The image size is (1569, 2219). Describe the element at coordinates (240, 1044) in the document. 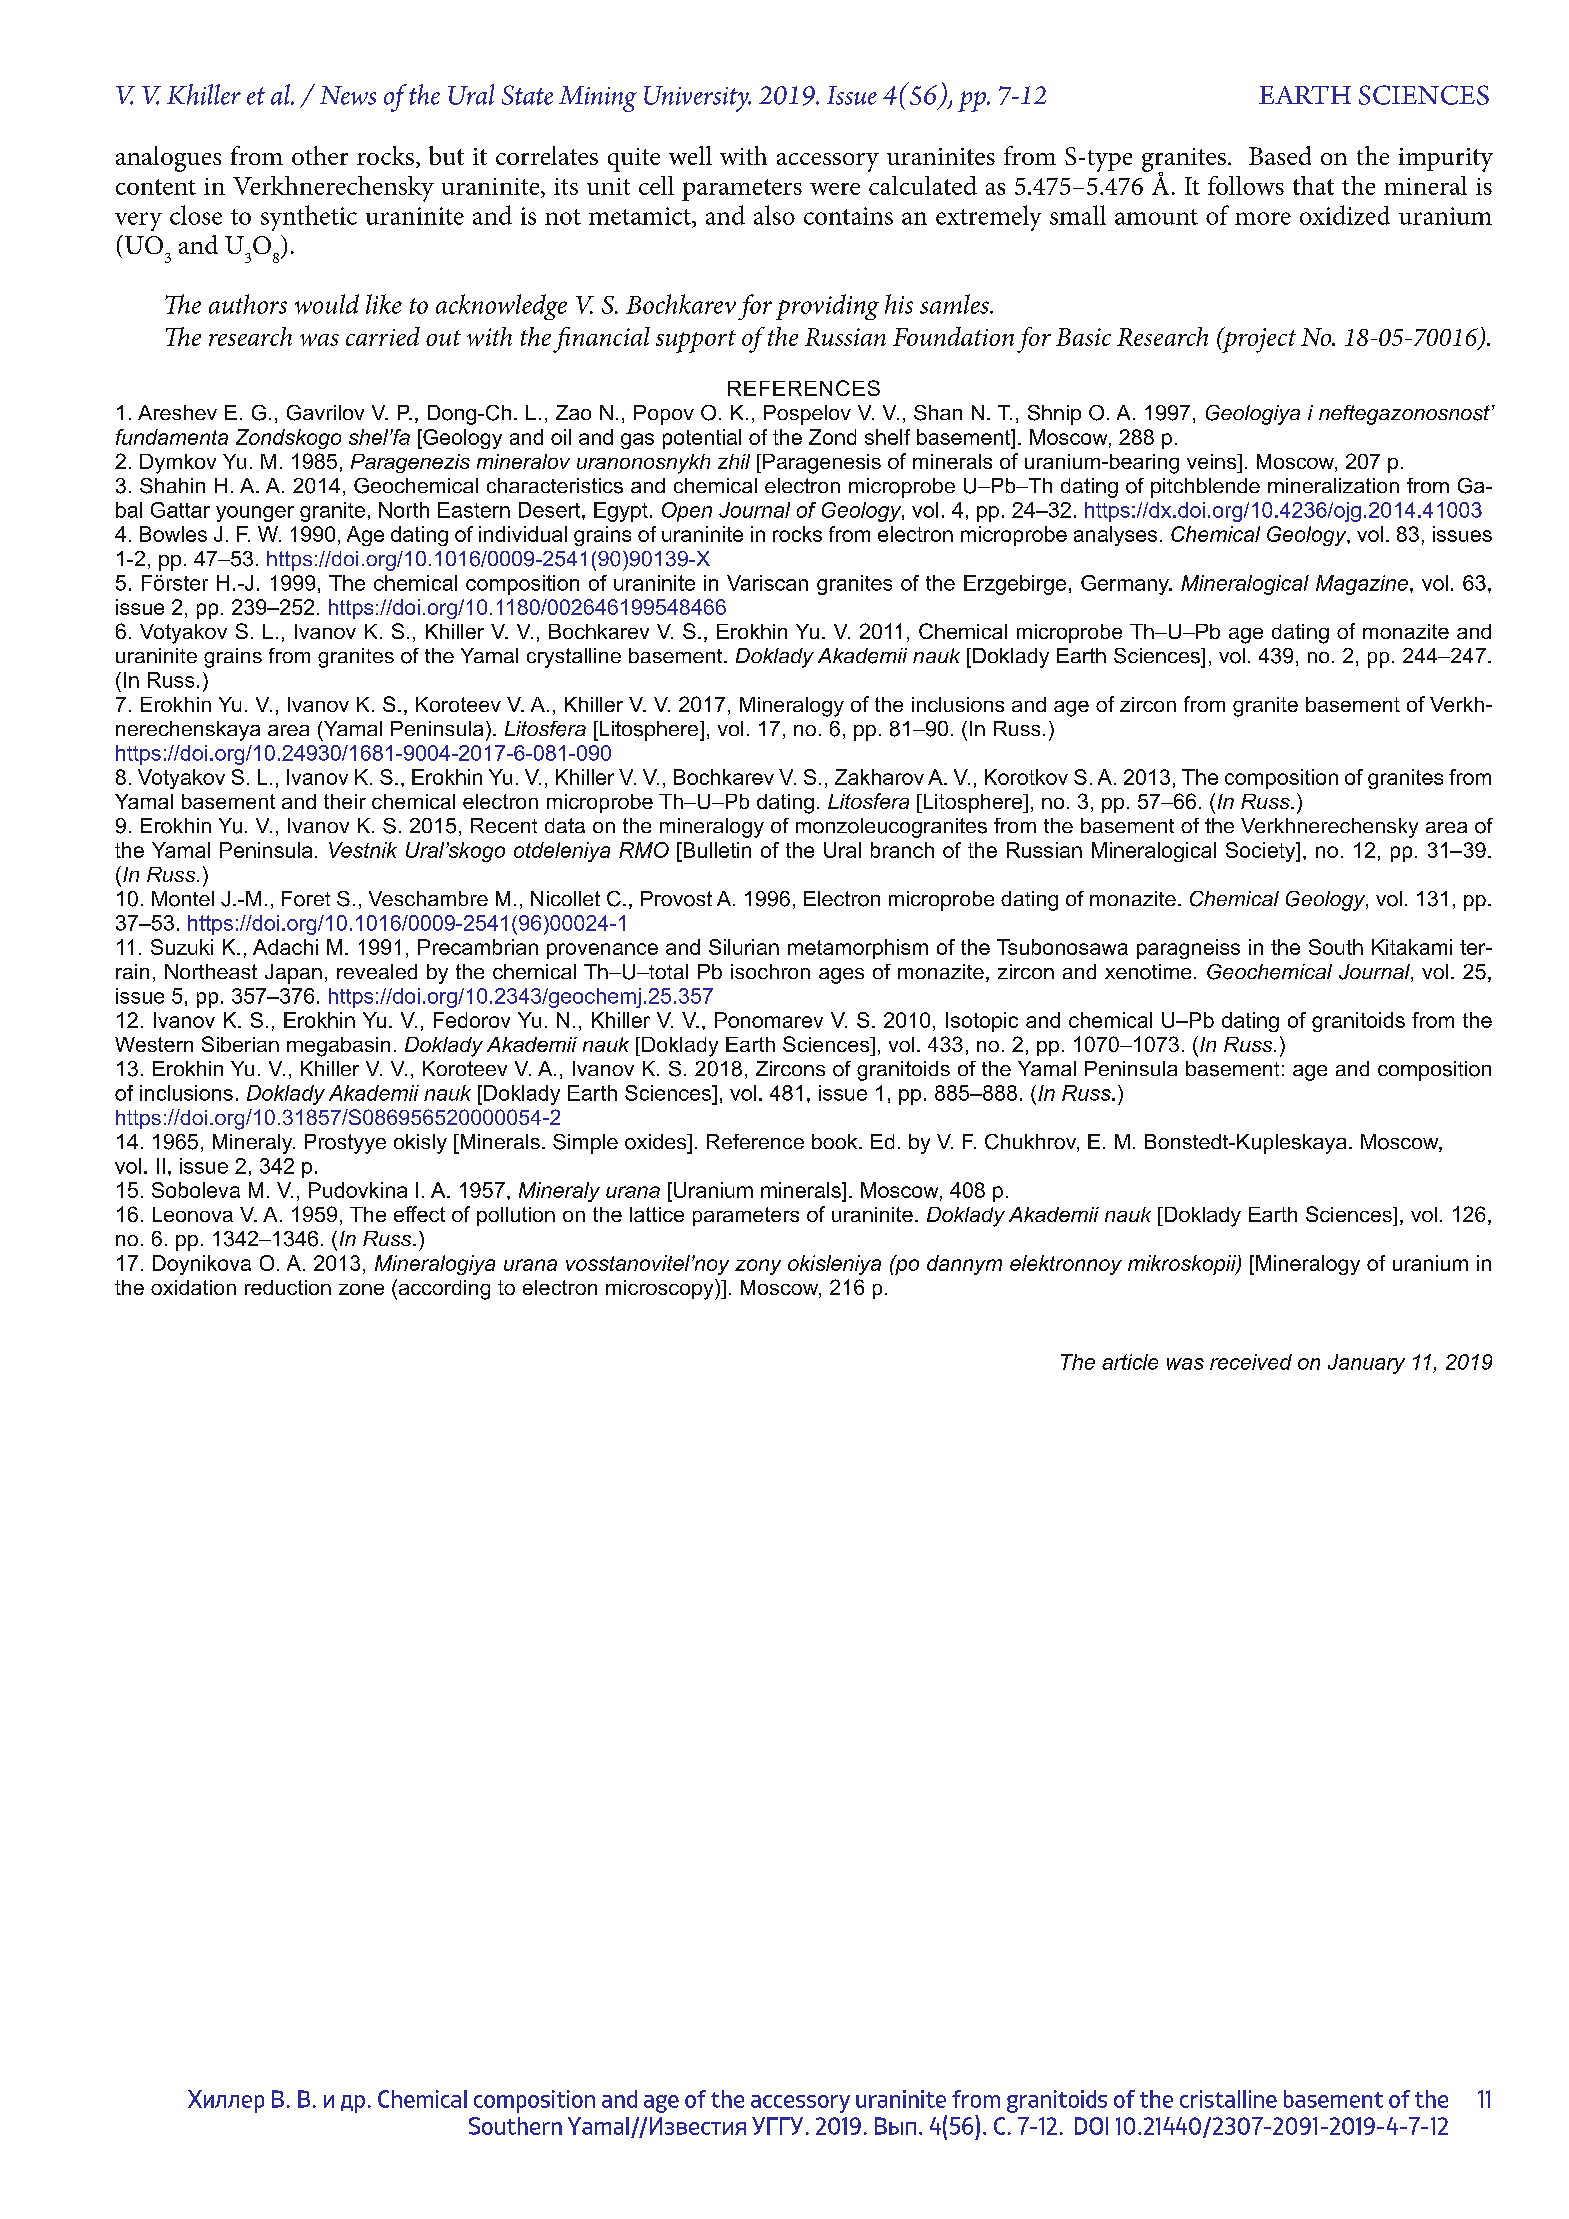

I see `Siberian` at that location.
